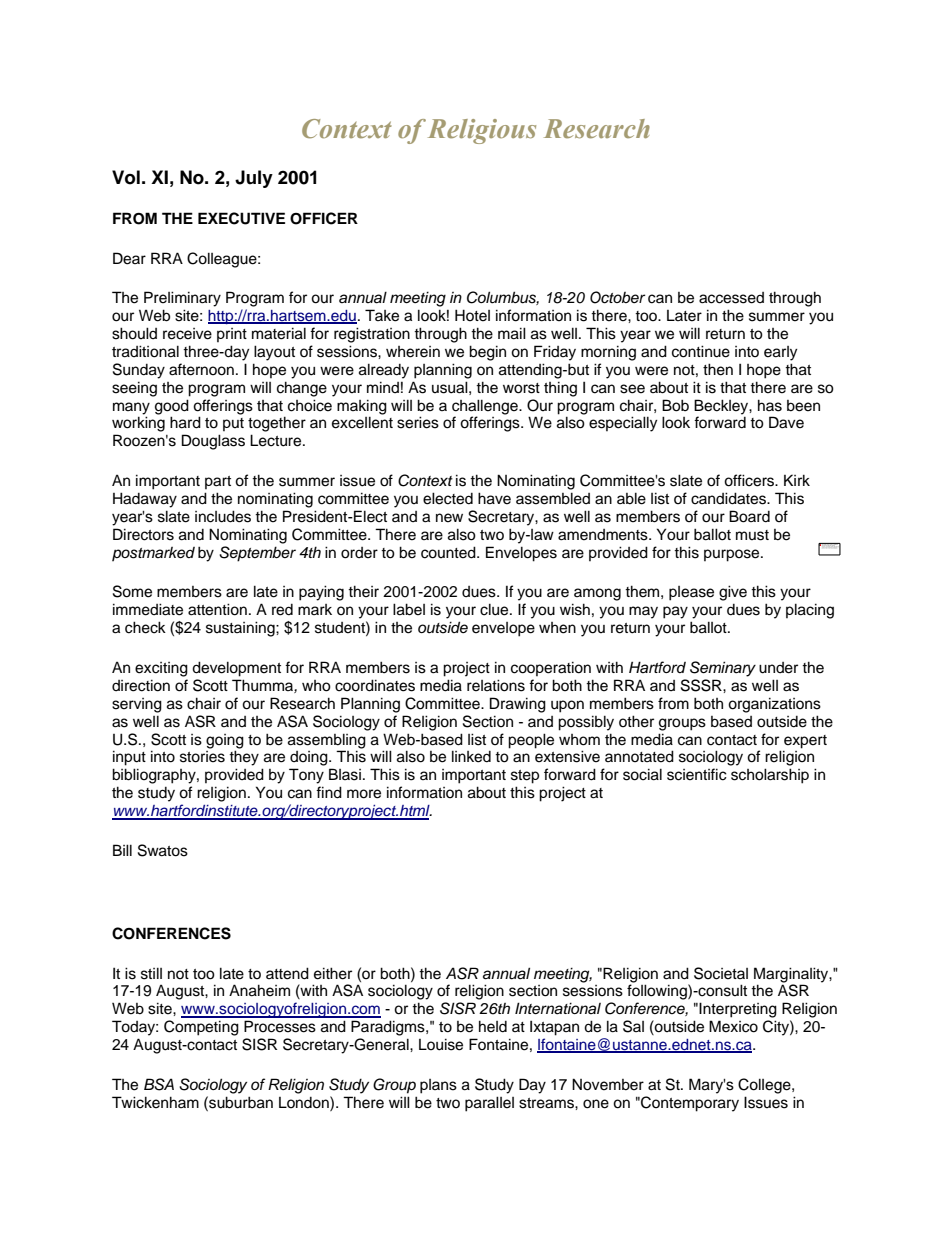  Describe the element at coordinates (438, 1086) in the image. I see `plans` at that location.
